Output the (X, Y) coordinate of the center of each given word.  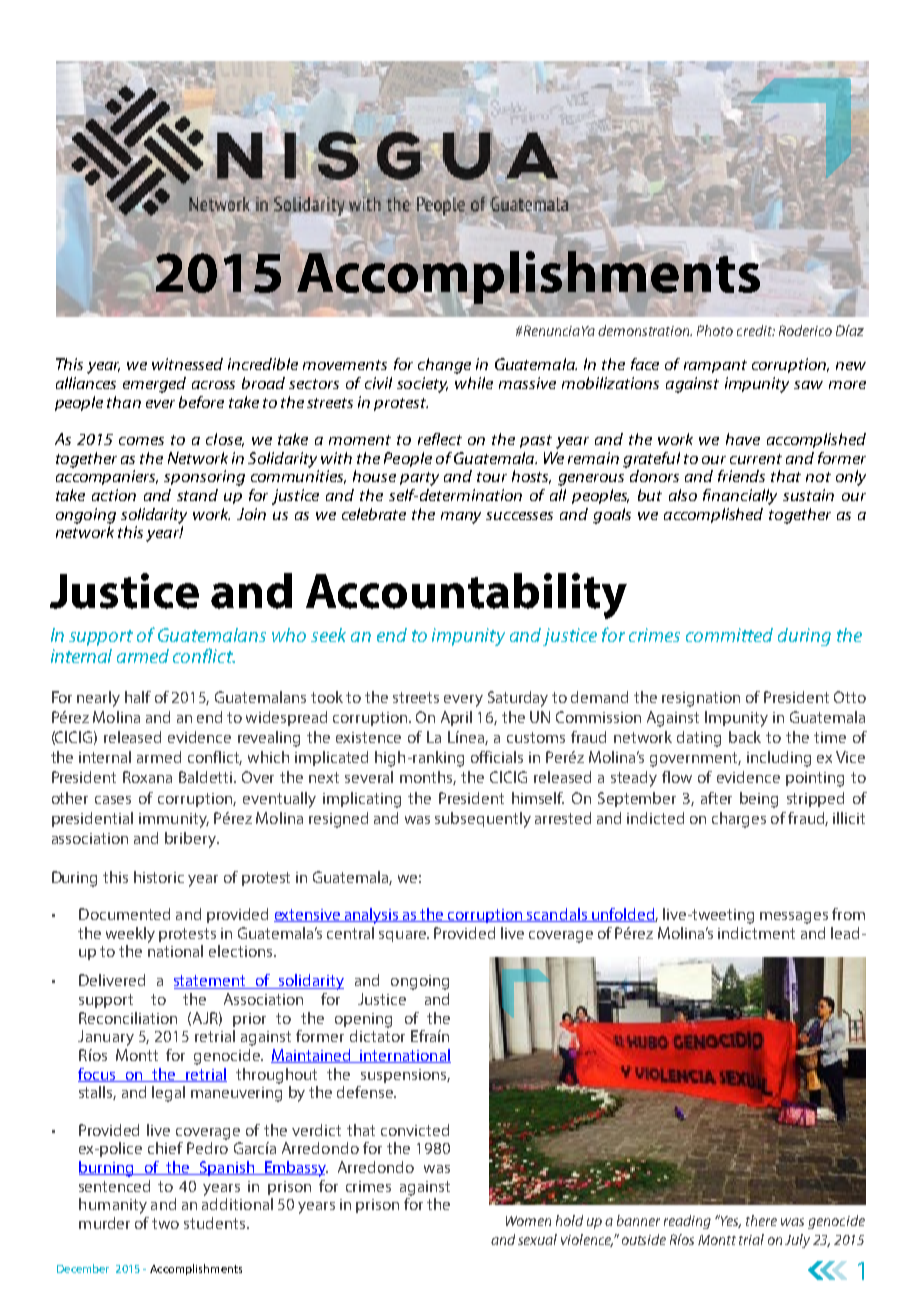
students (216, 1223)
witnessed (187, 364)
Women (528, 1221)
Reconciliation (128, 1018)
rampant (715, 366)
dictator (377, 1036)
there (761, 1220)
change (444, 366)
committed (729, 635)
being (759, 800)
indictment (756, 933)
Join (251, 514)
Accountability (466, 596)
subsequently (483, 820)
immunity (174, 820)
